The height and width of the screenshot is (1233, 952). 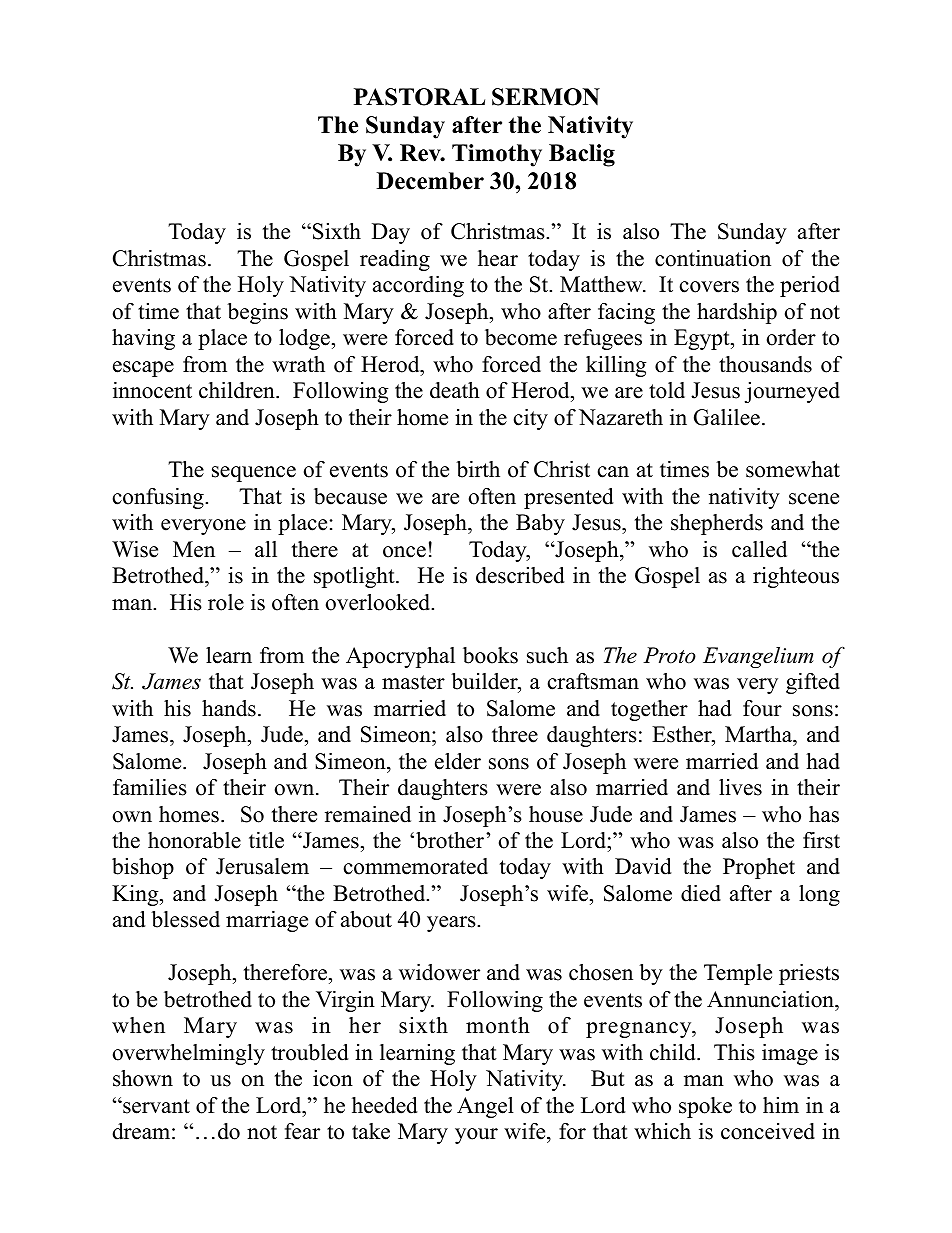 I want to click on righteous, so click(x=796, y=577).
